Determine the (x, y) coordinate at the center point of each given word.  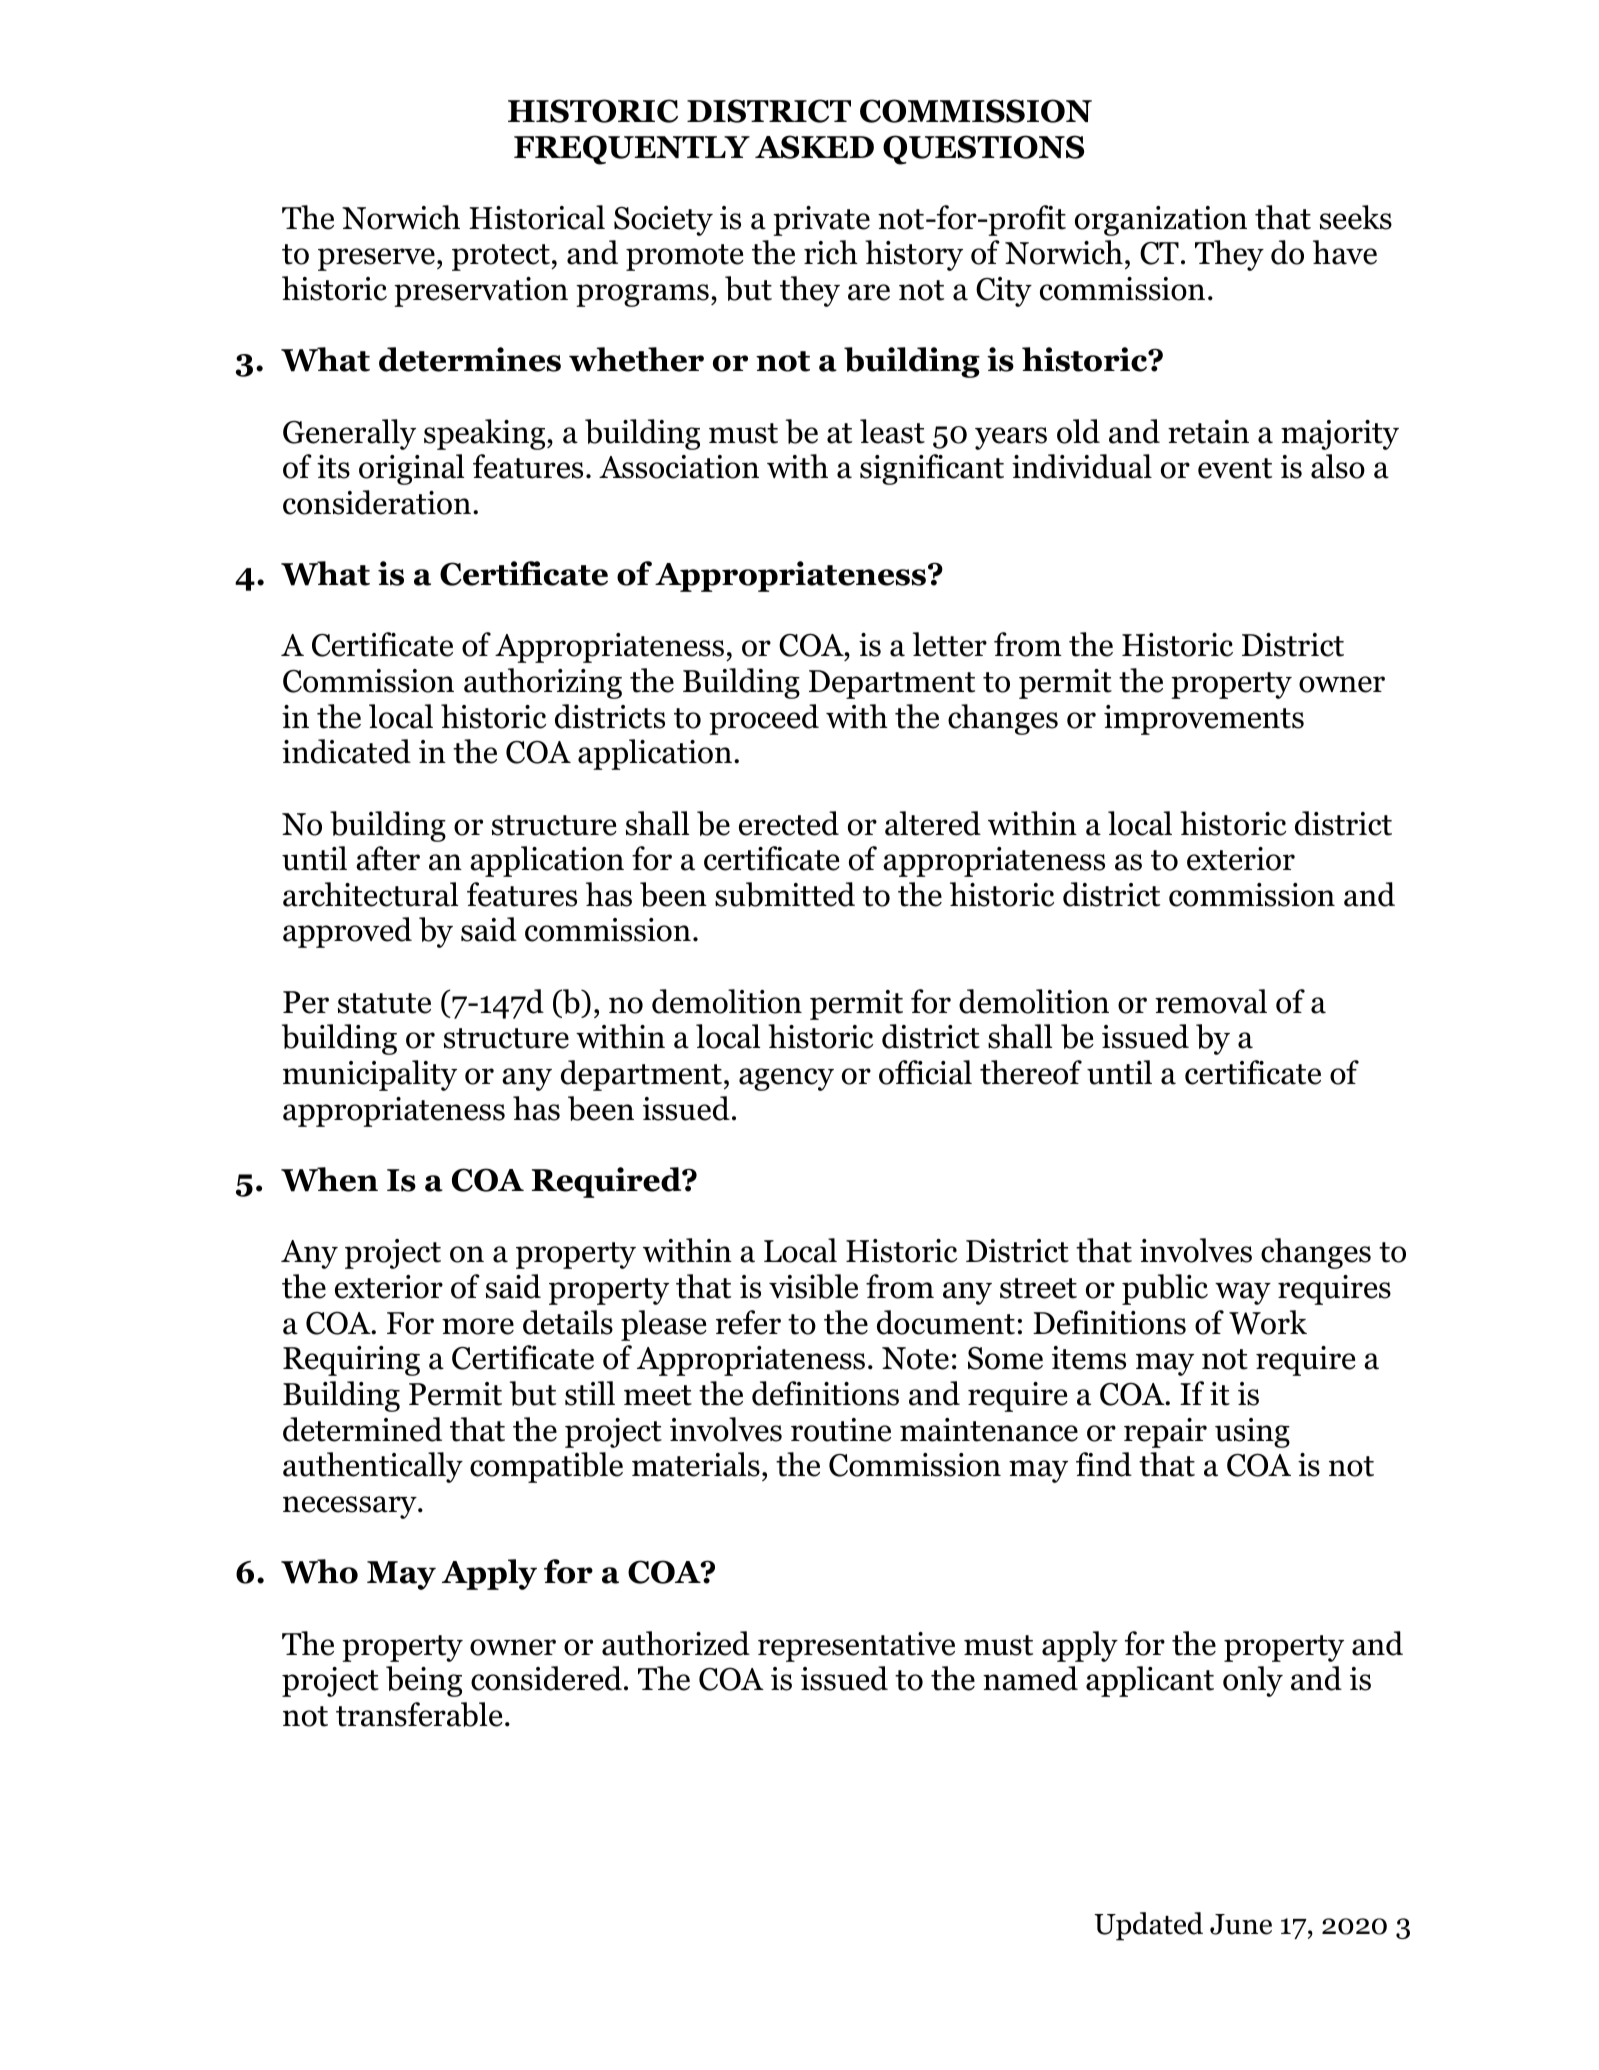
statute (384, 1003)
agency (786, 1079)
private (821, 221)
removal (1211, 1001)
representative (856, 1647)
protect (502, 257)
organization (1161, 221)
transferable (419, 1714)
